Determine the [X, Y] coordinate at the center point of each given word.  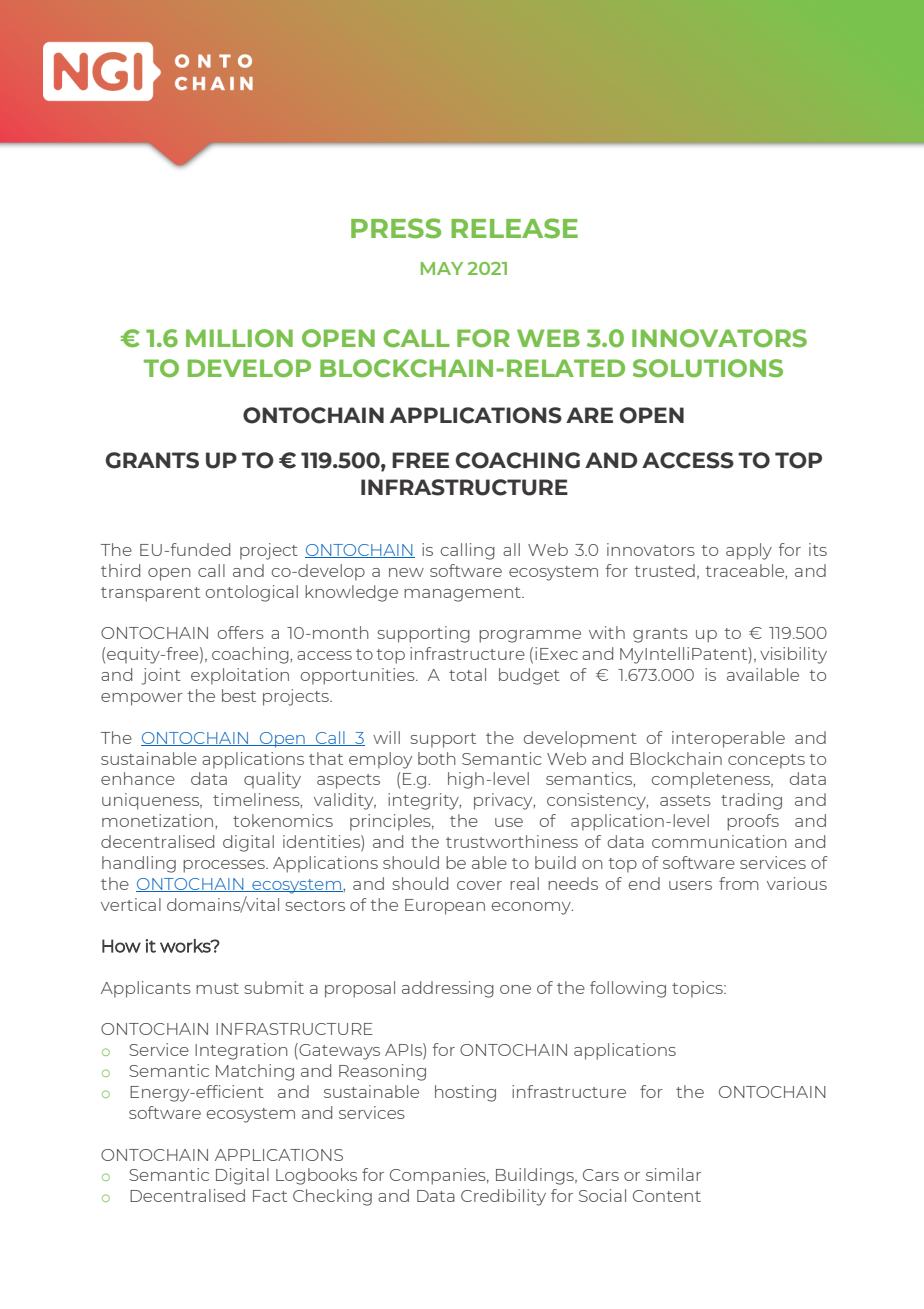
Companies [439, 1176]
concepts [766, 761]
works [186, 946]
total [467, 674]
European [445, 907]
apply [749, 551]
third [120, 570]
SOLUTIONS [708, 368]
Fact [270, 1196]
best [239, 695]
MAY [442, 268]
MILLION [239, 338]
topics [698, 989]
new [406, 572]
